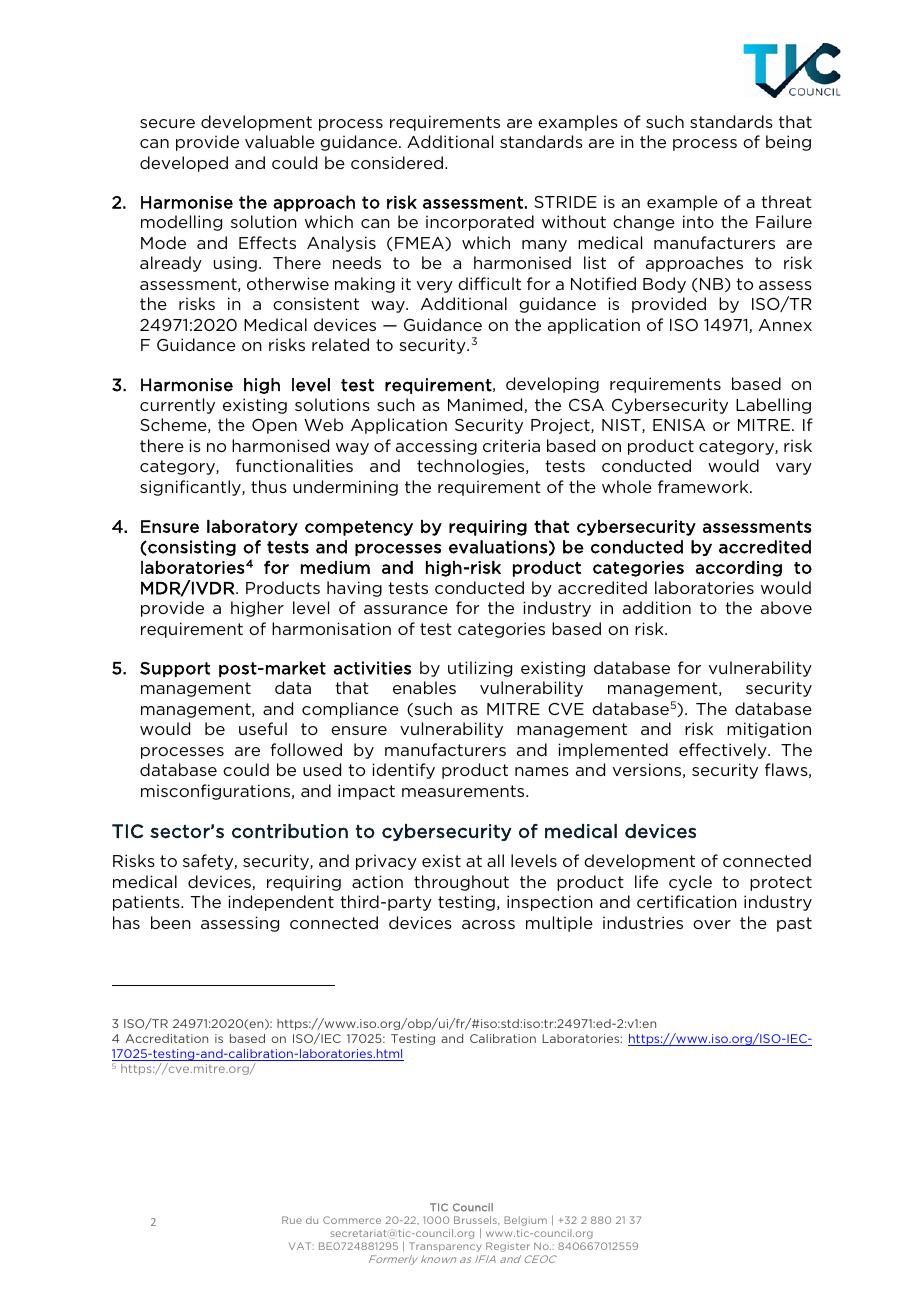  What do you see at coordinates (184, 164) in the screenshot?
I see `developed` at bounding box center [184, 164].
